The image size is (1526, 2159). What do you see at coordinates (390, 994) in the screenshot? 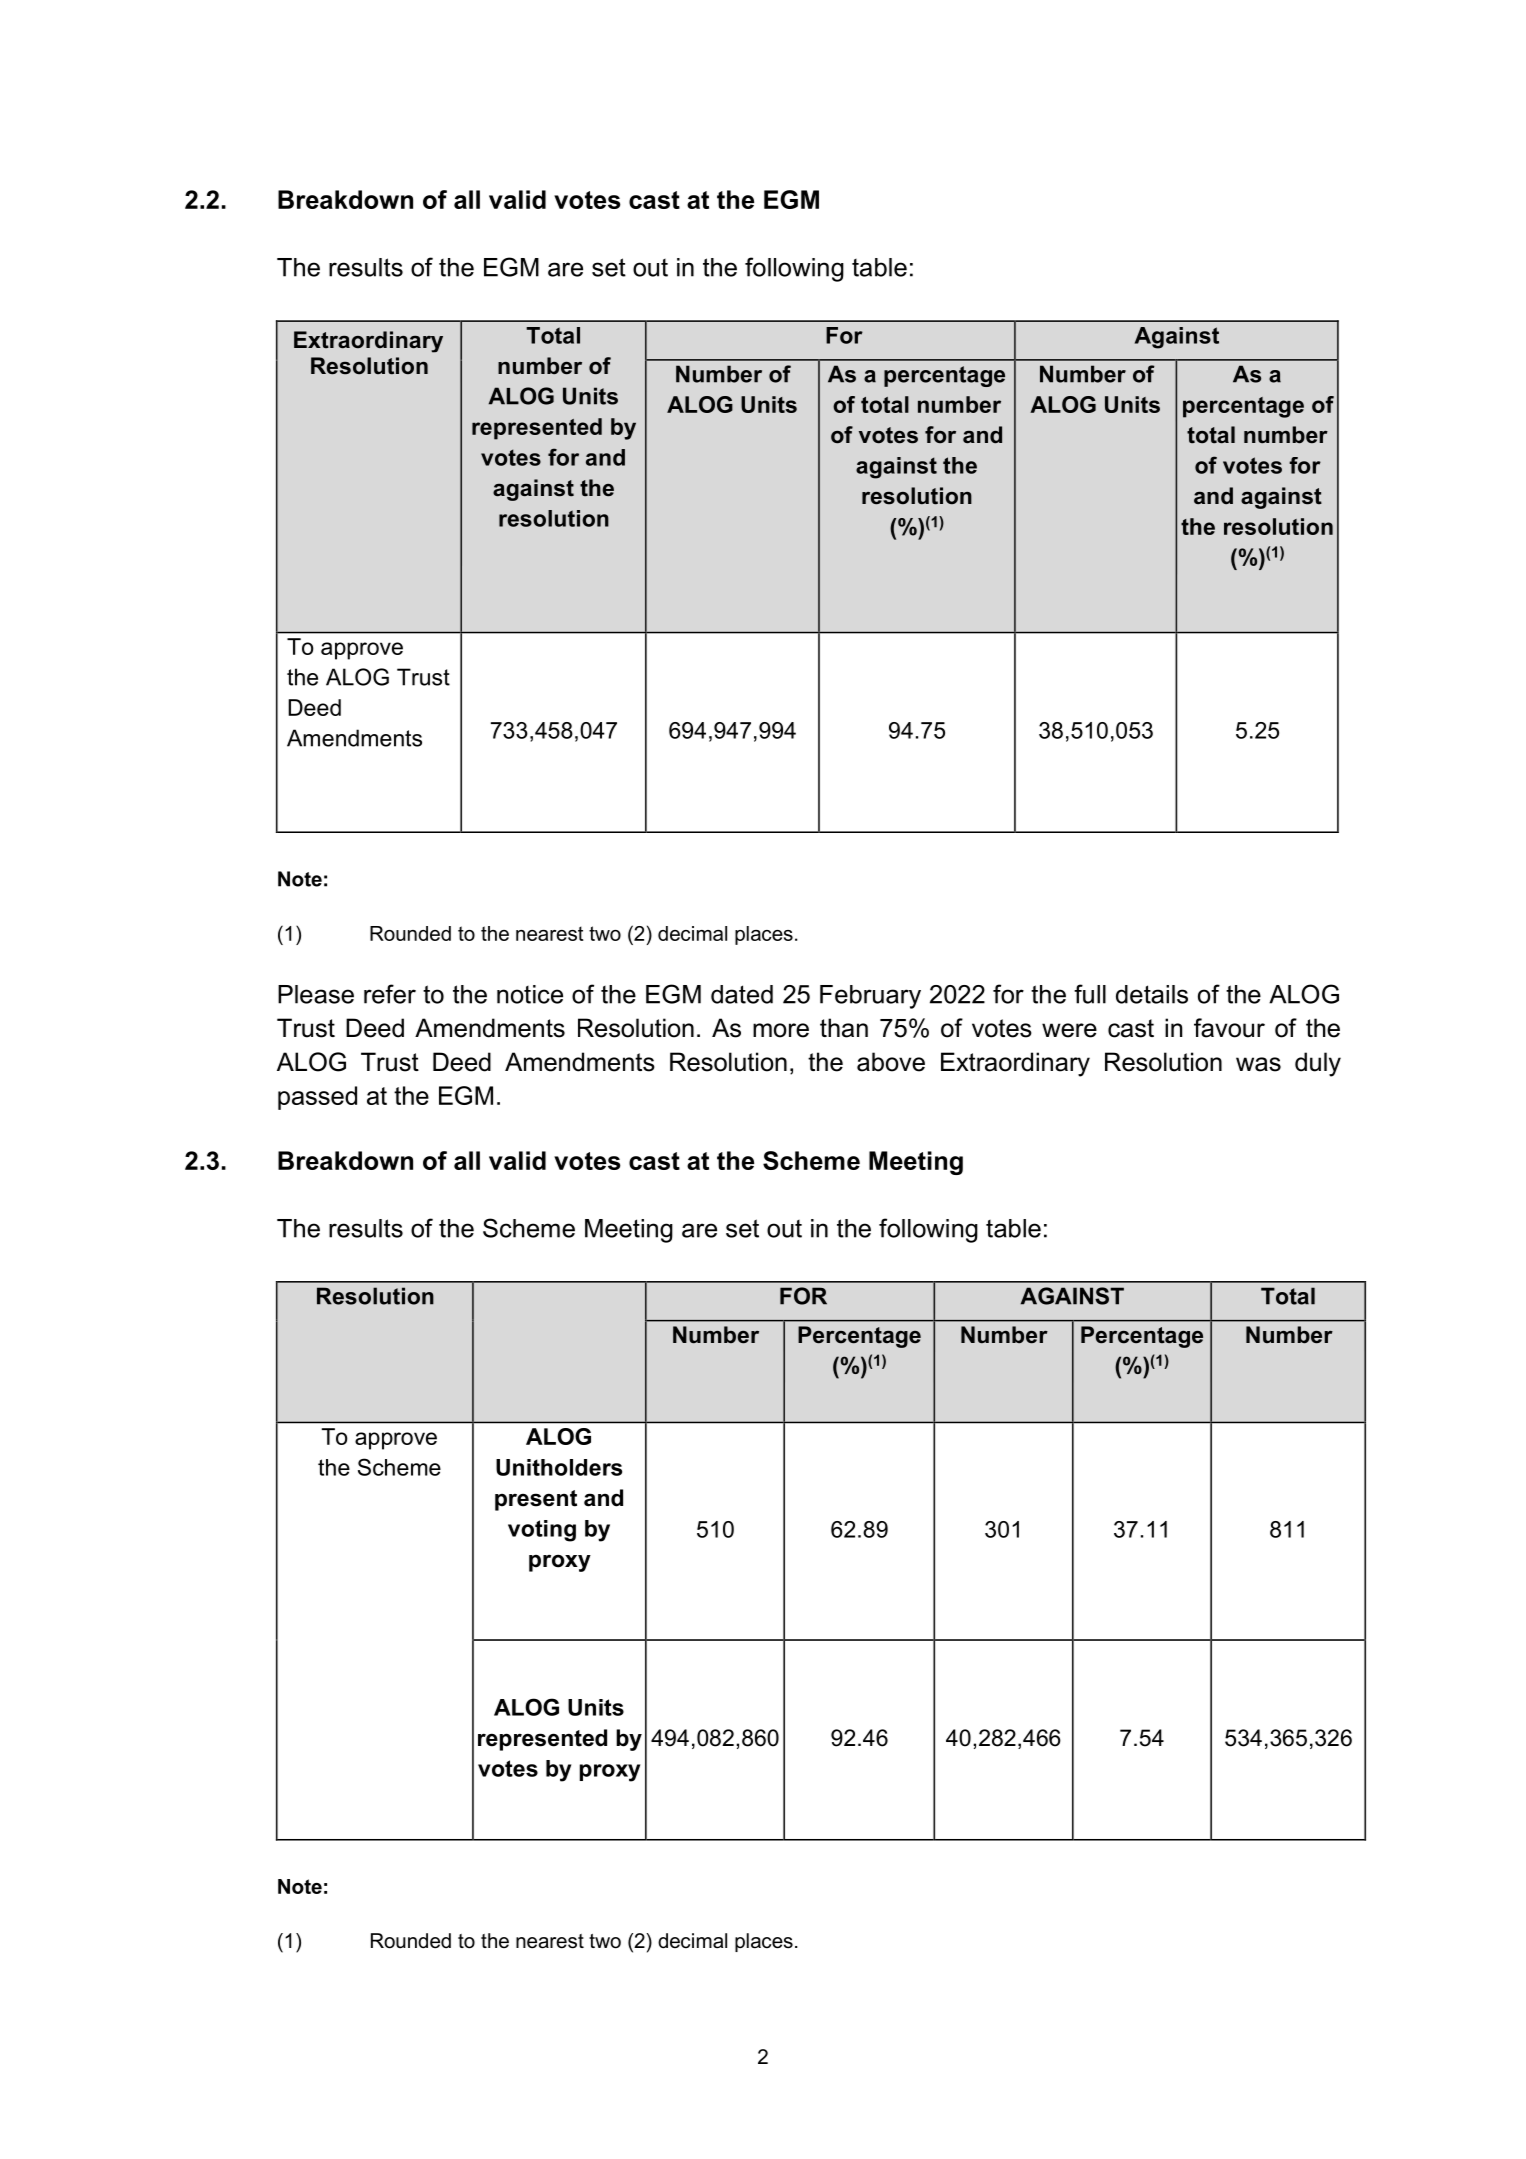
I see `refer` at bounding box center [390, 994].
